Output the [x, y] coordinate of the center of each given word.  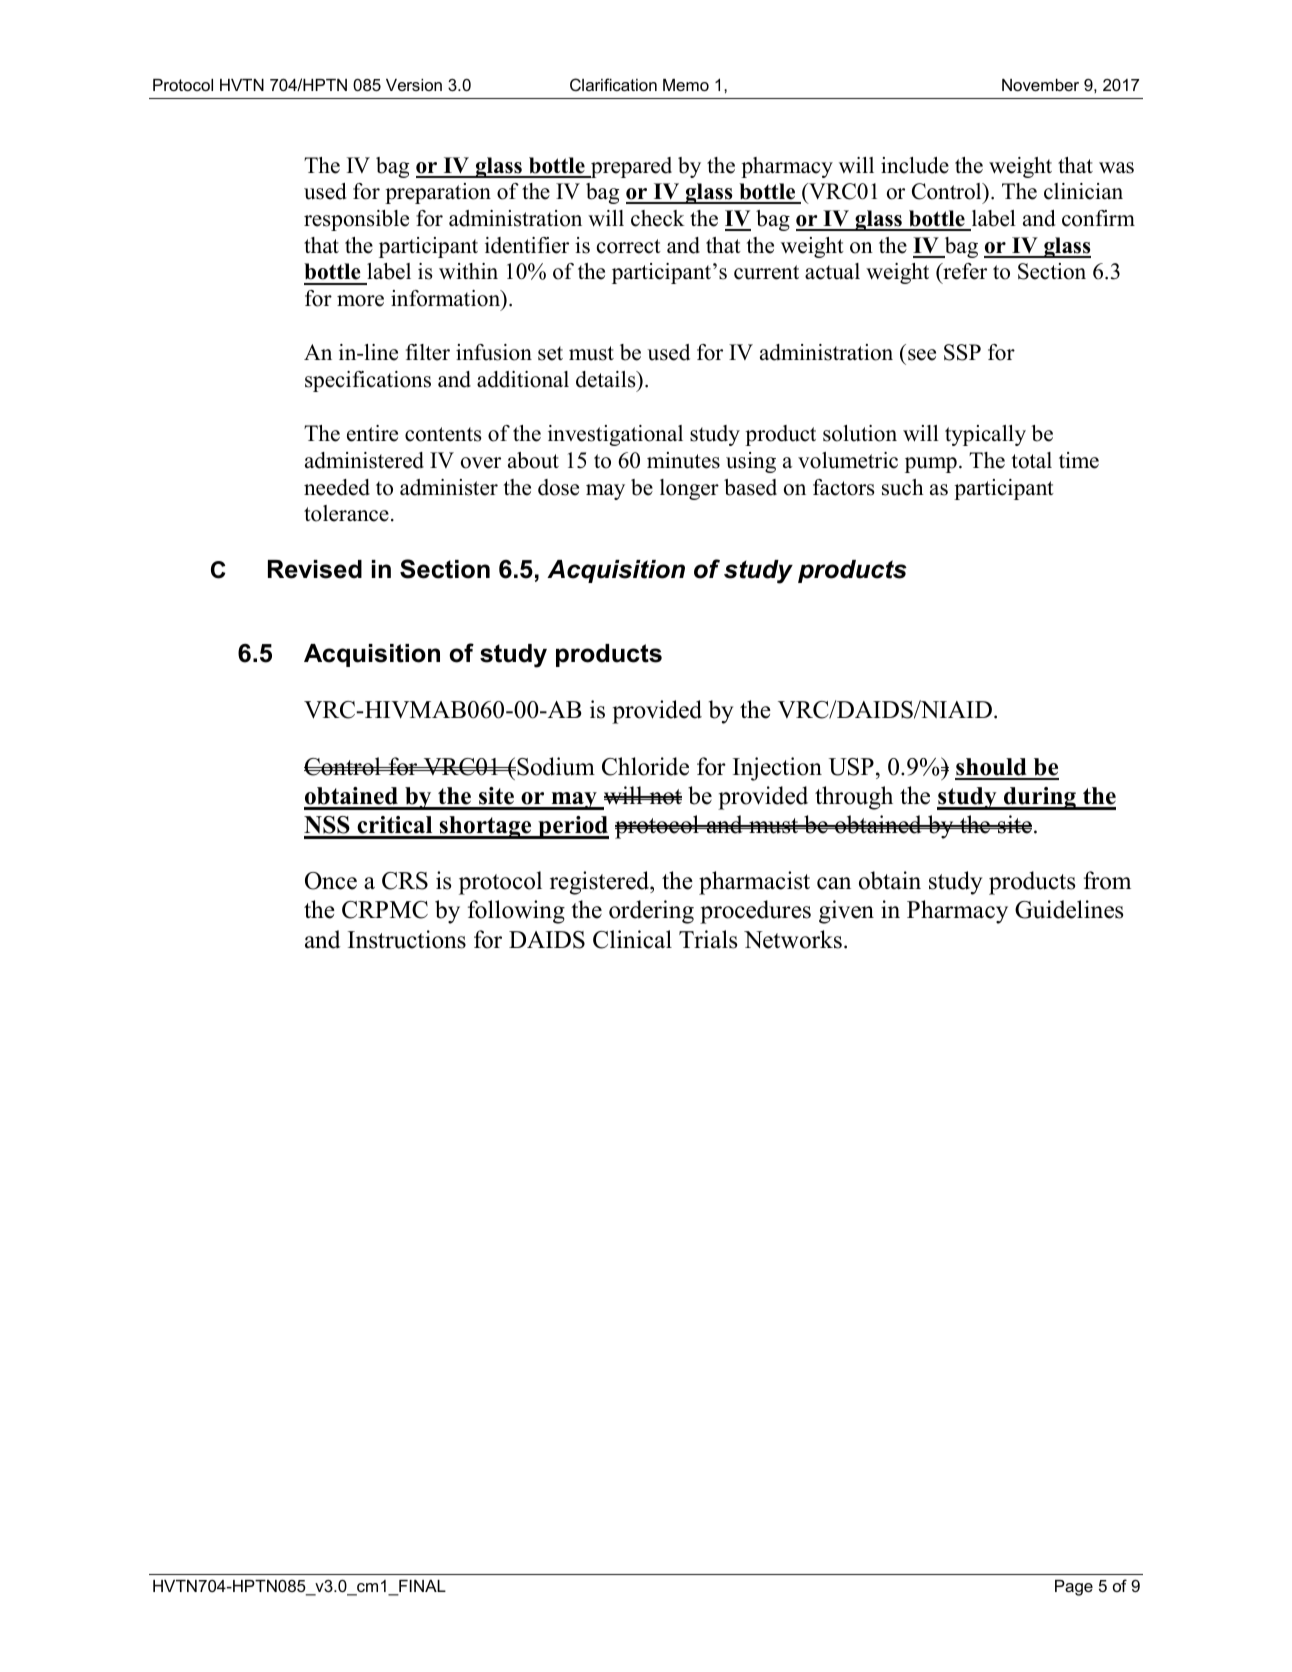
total [1031, 460]
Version [414, 85]
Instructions [407, 939]
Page [1074, 1588]
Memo [686, 85]
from [1107, 880]
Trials [708, 939]
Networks [793, 939]
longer [689, 489]
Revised [315, 569]
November [1040, 85]
